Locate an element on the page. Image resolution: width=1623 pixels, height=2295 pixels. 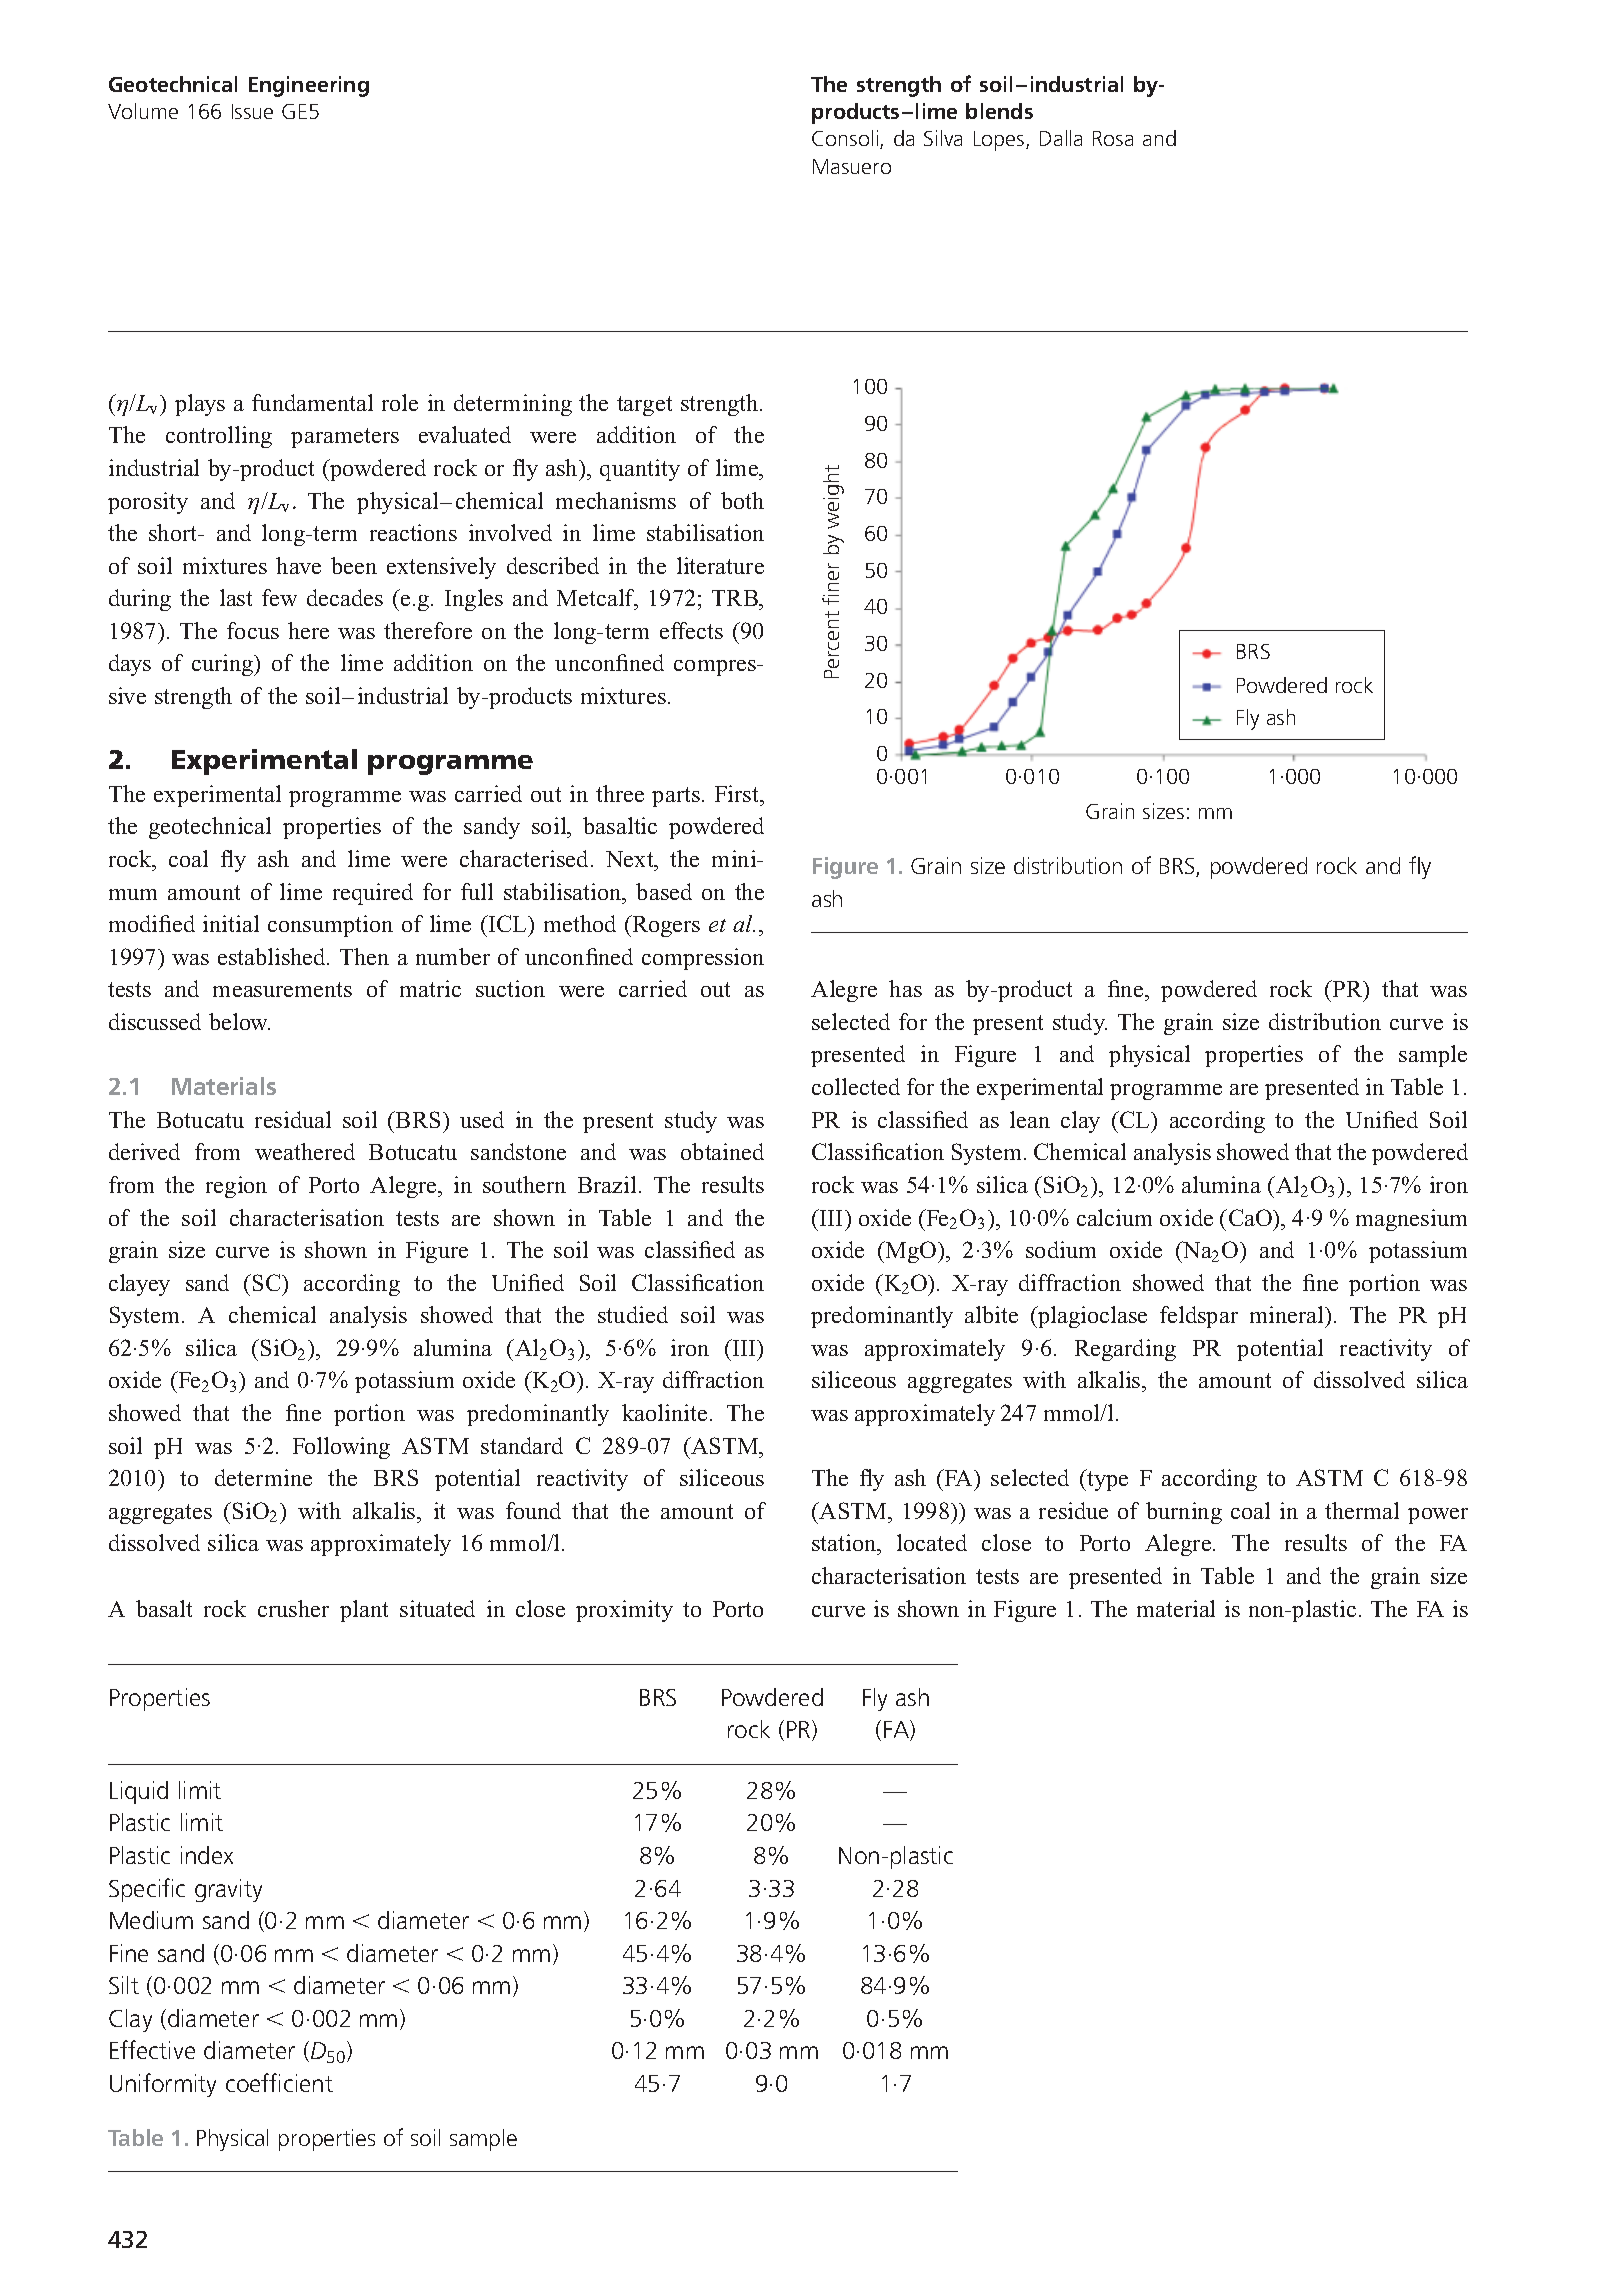
magnesium is located at coordinates (1411, 1220).
